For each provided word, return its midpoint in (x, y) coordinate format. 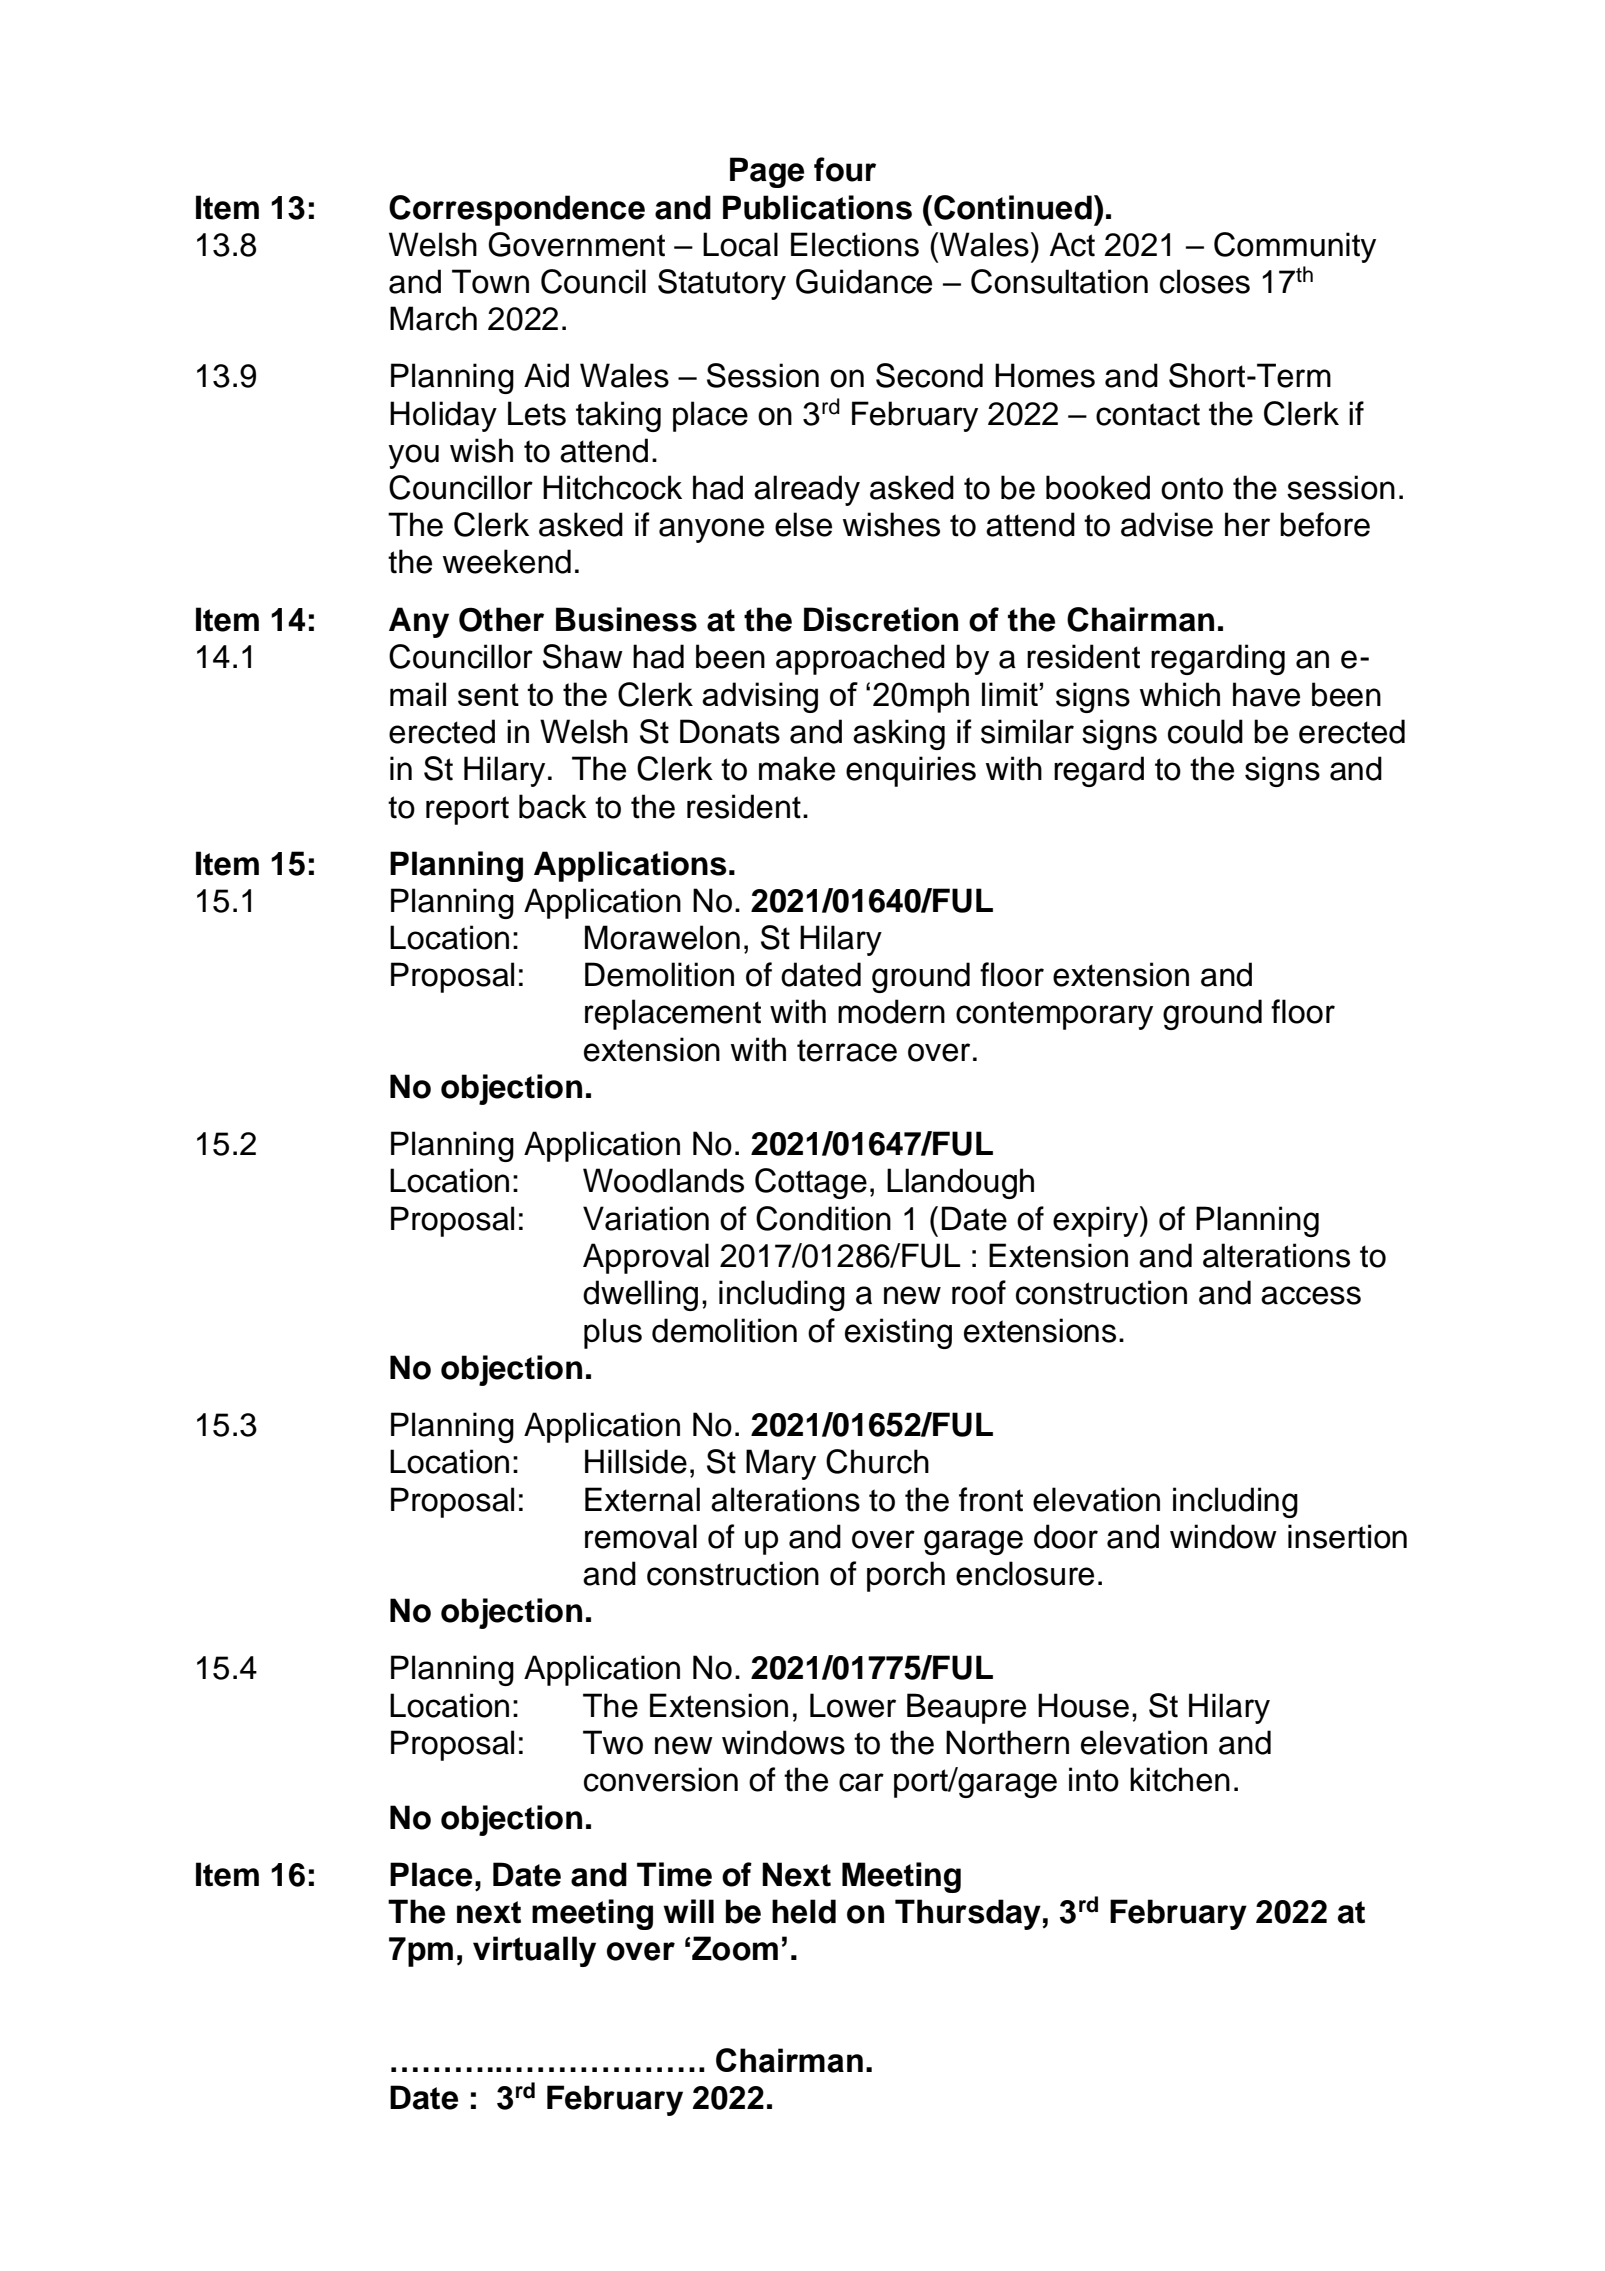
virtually (534, 1951)
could (1205, 731)
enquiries (911, 771)
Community (1295, 247)
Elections (855, 244)
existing (898, 1333)
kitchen (1180, 1779)
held (804, 1911)
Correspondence (517, 210)
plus (613, 1333)
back (553, 806)
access (1311, 1295)
